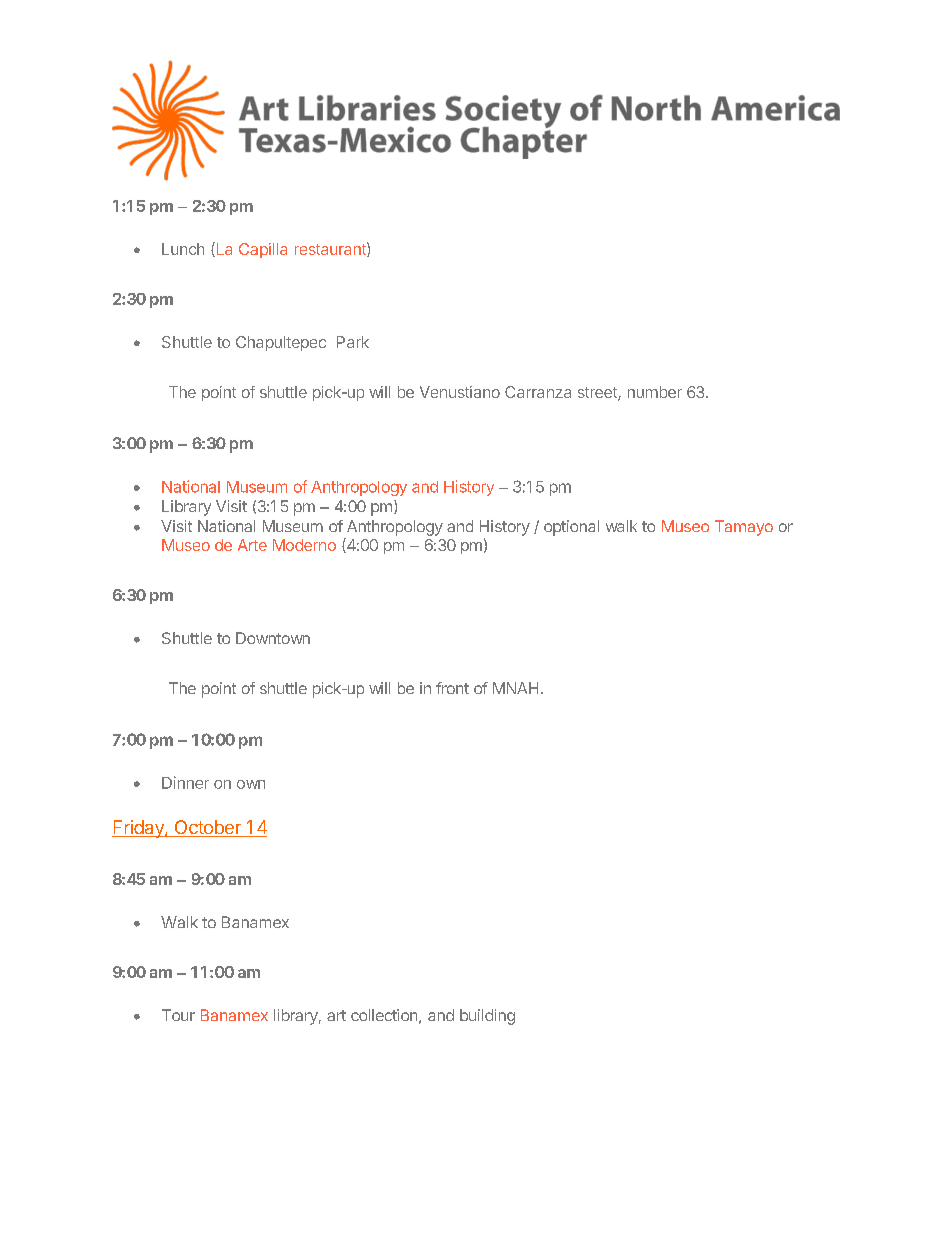  I want to click on Dinner, so click(185, 782).
